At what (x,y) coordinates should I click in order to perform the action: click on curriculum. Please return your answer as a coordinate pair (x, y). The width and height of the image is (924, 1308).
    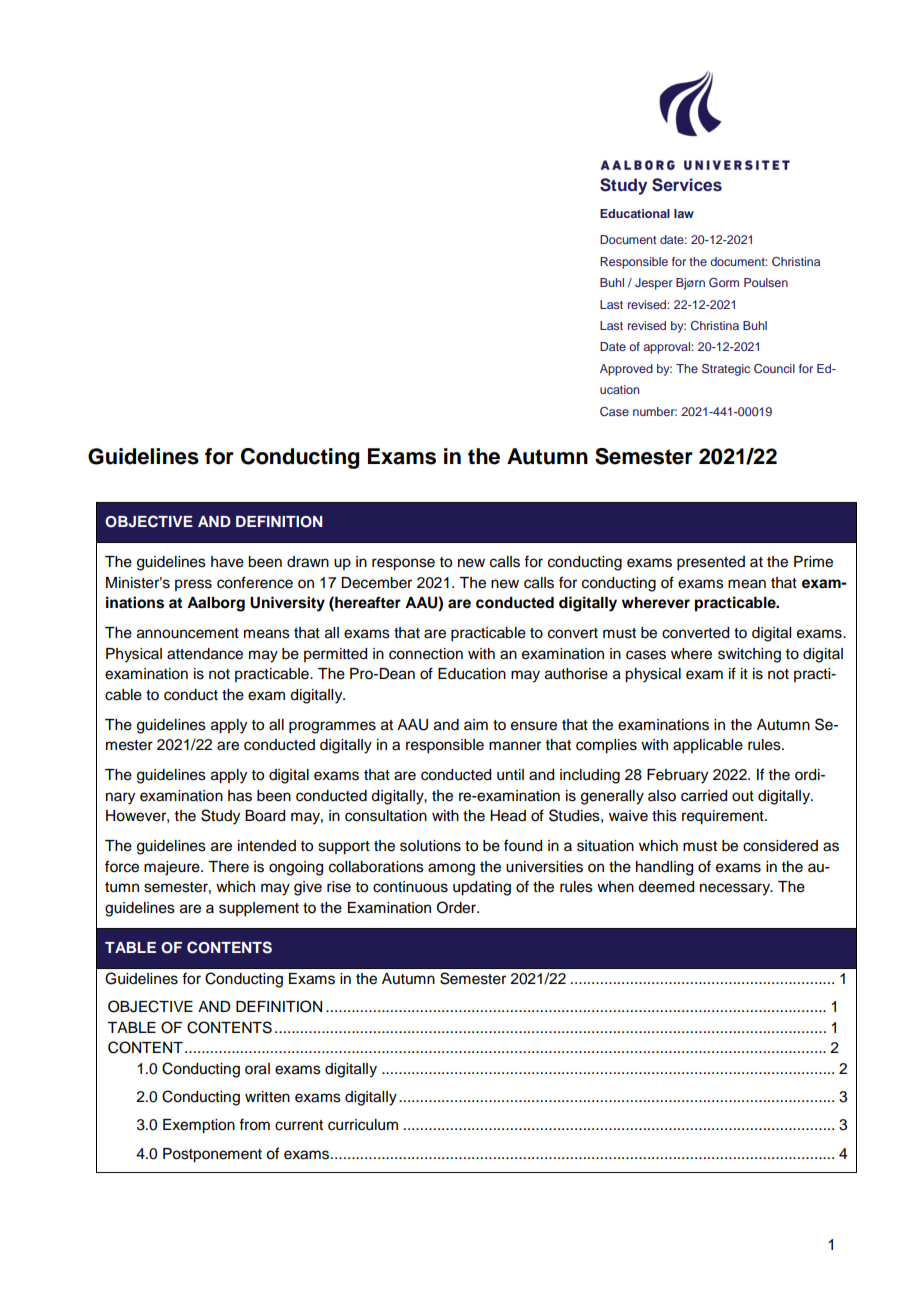
    Looking at the image, I should click on (363, 1125).
